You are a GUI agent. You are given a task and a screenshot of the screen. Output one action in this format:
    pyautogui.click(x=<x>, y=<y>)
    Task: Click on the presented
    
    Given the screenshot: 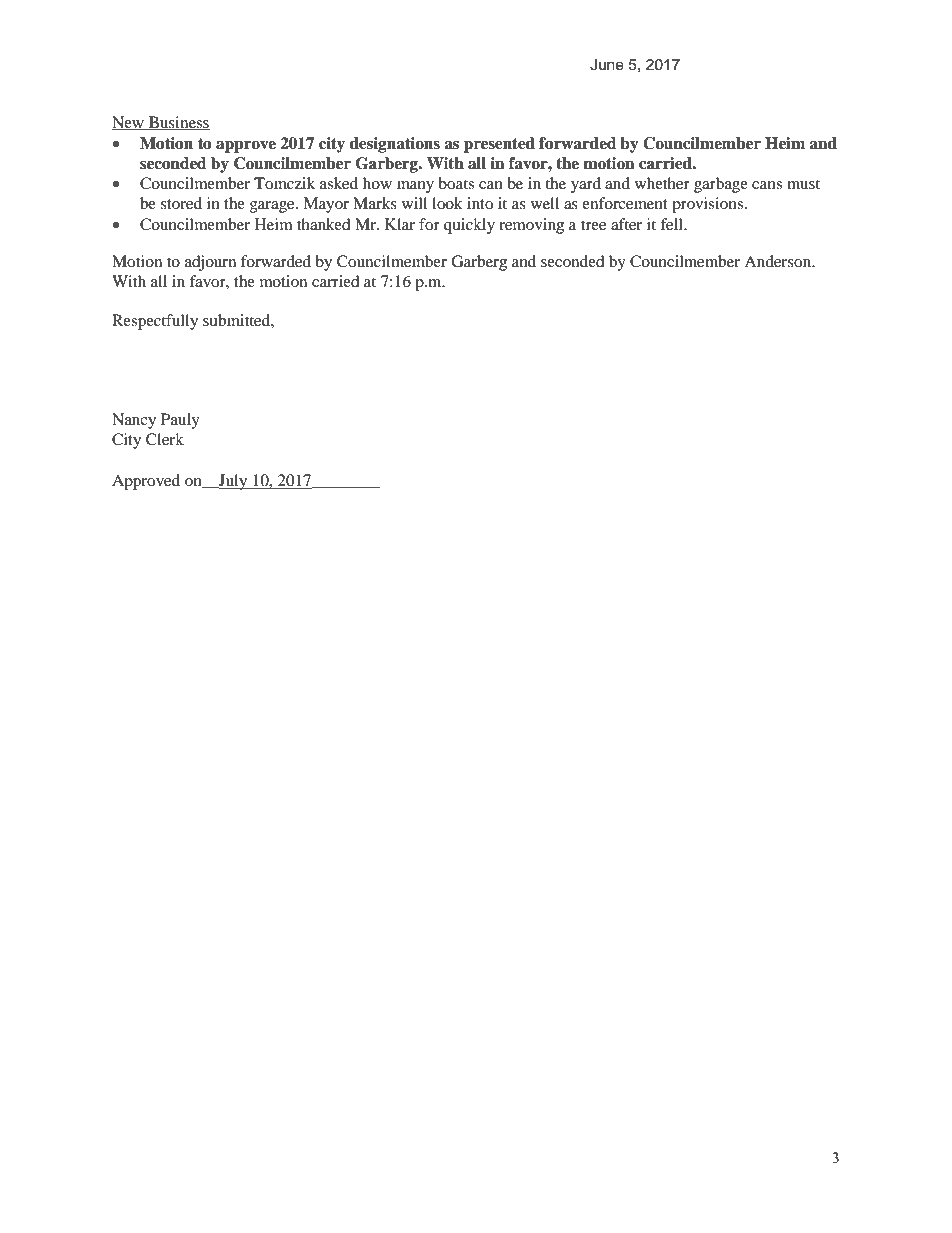 What is the action you would take?
    pyautogui.click(x=499, y=145)
